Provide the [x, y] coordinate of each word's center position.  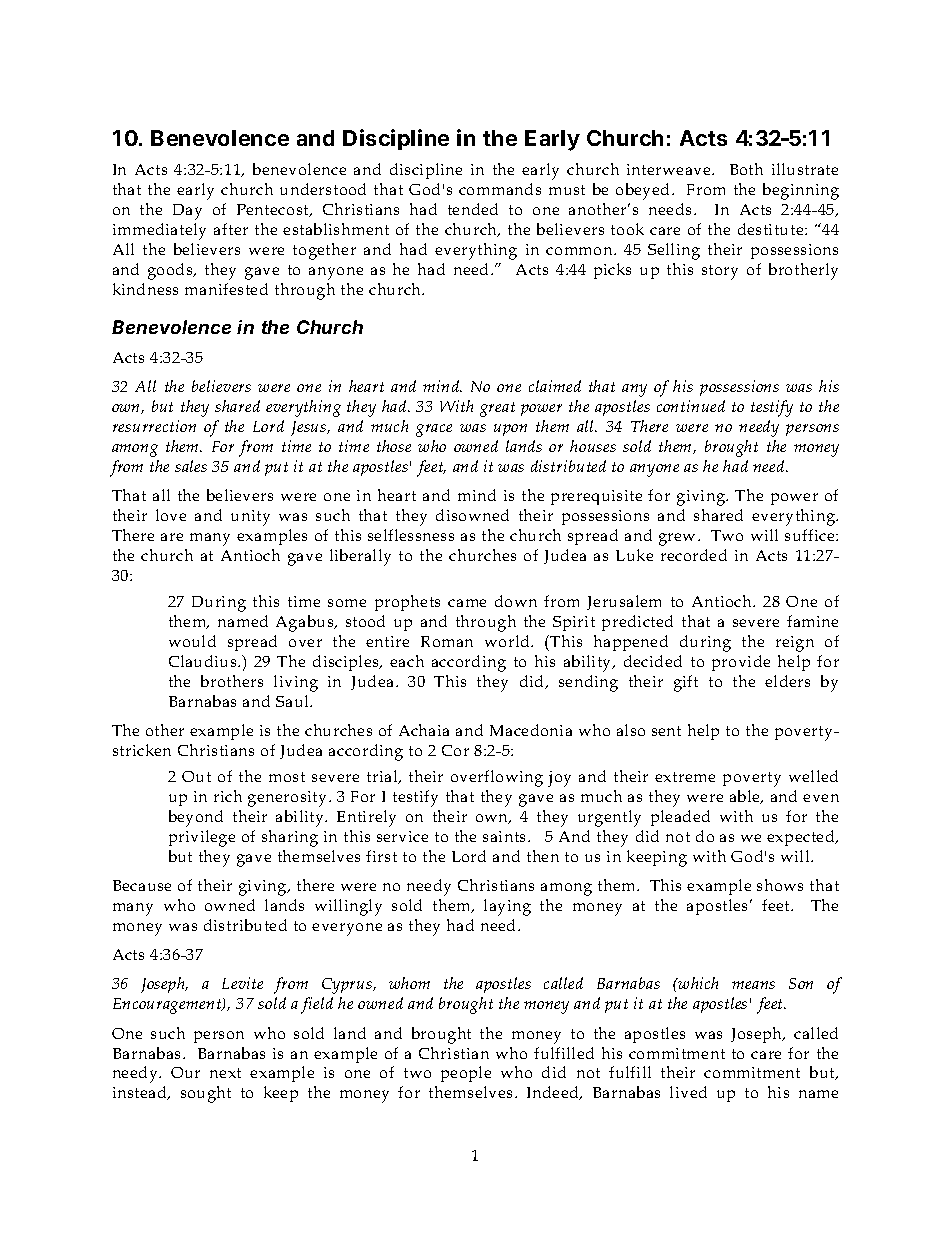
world [508, 641]
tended [473, 209]
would [192, 641]
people [466, 1074]
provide [741, 663]
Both [746, 169]
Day [187, 212]
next [225, 1073]
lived [688, 1092]
